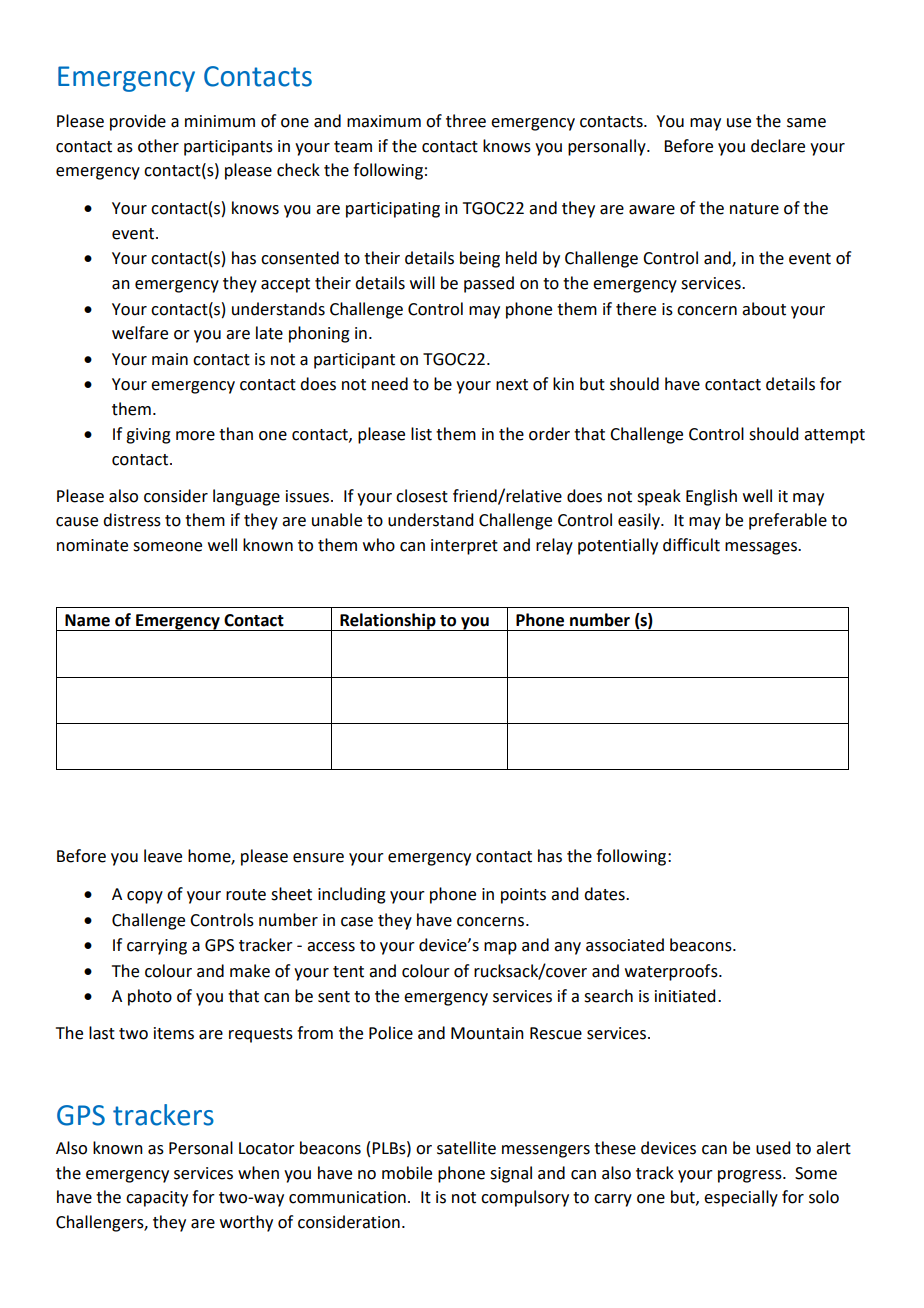 The image size is (924, 1308). Describe the element at coordinates (157, 1199) in the screenshot. I see `capacity` at that location.
